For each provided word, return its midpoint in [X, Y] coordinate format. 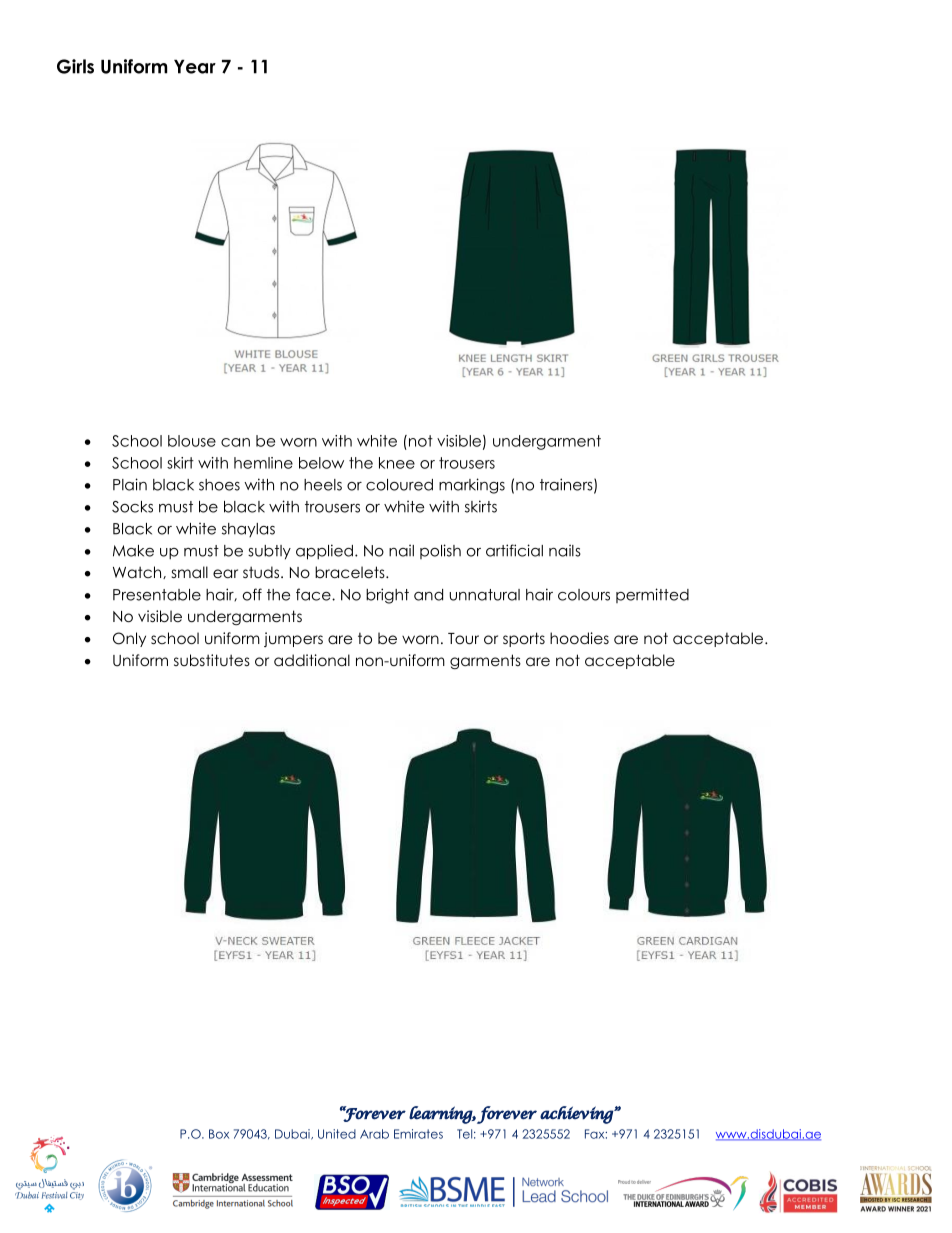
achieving [577, 1115]
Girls [75, 66]
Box [219, 1134]
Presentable [157, 595]
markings [472, 486]
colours [584, 595]
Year [195, 67]
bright [387, 596]
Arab [374, 1134]
